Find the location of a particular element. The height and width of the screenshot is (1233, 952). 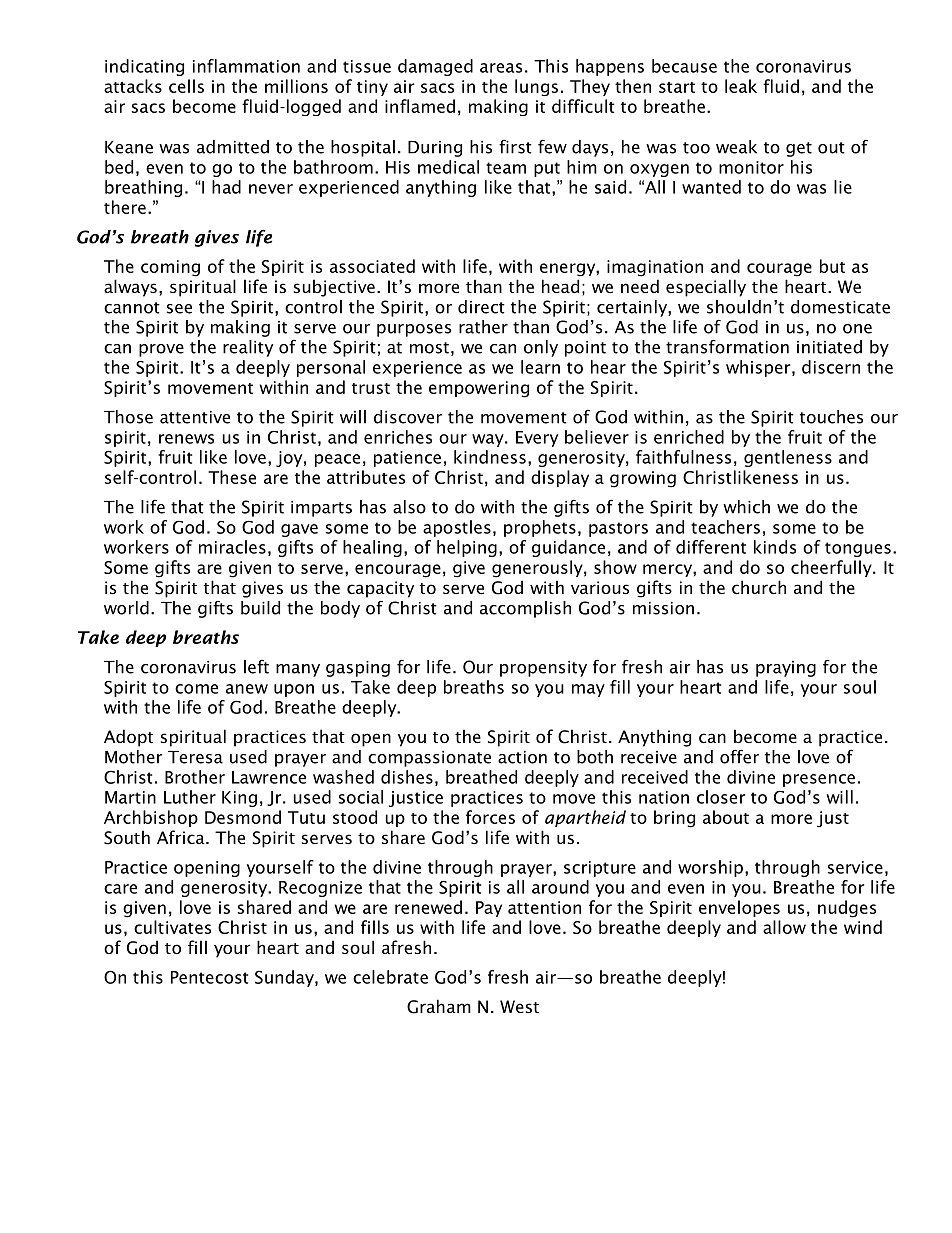

anew is located at coordinates (247, 689).
